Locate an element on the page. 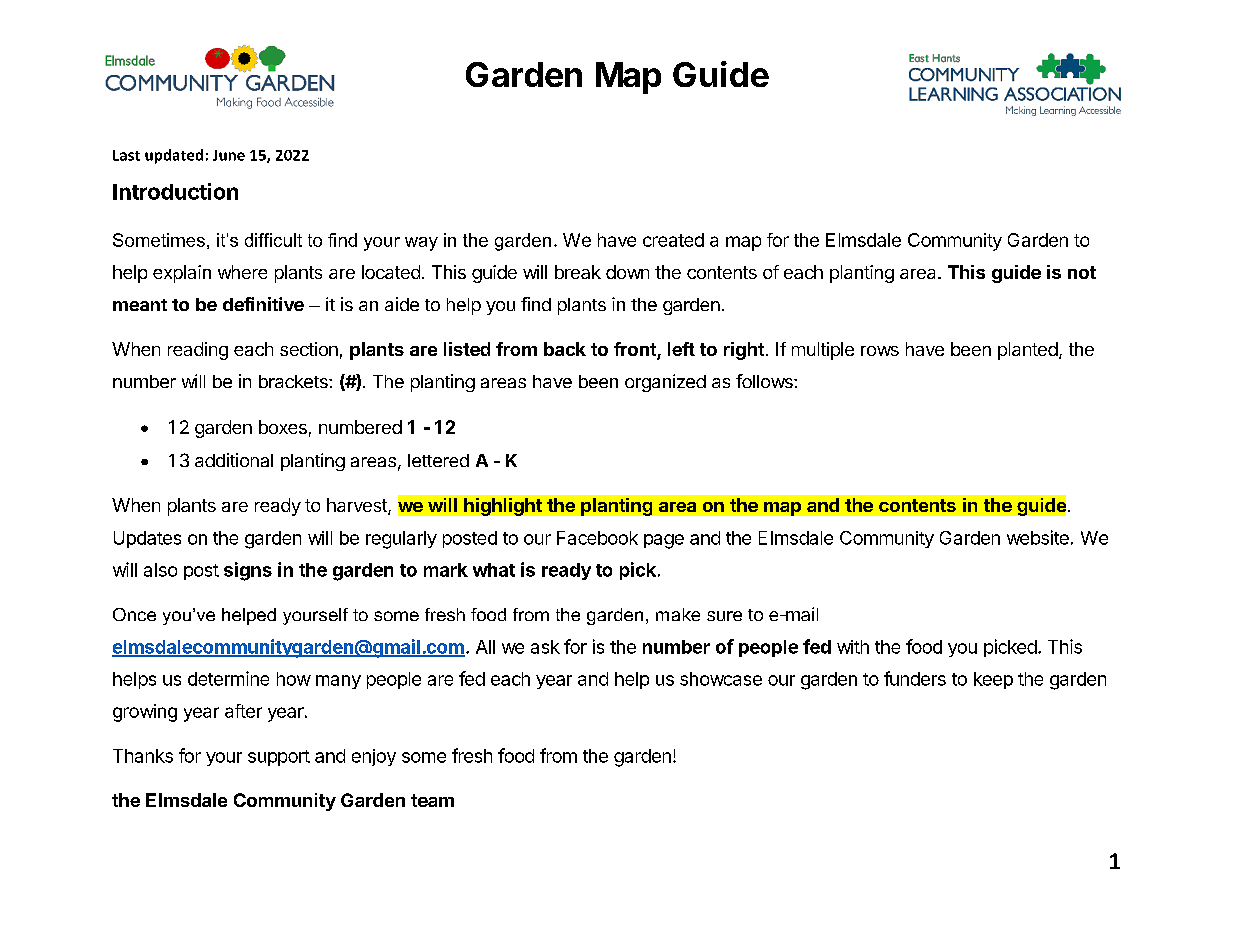 The image size is (1233, 952). created is located at coordinates (673, 240).
